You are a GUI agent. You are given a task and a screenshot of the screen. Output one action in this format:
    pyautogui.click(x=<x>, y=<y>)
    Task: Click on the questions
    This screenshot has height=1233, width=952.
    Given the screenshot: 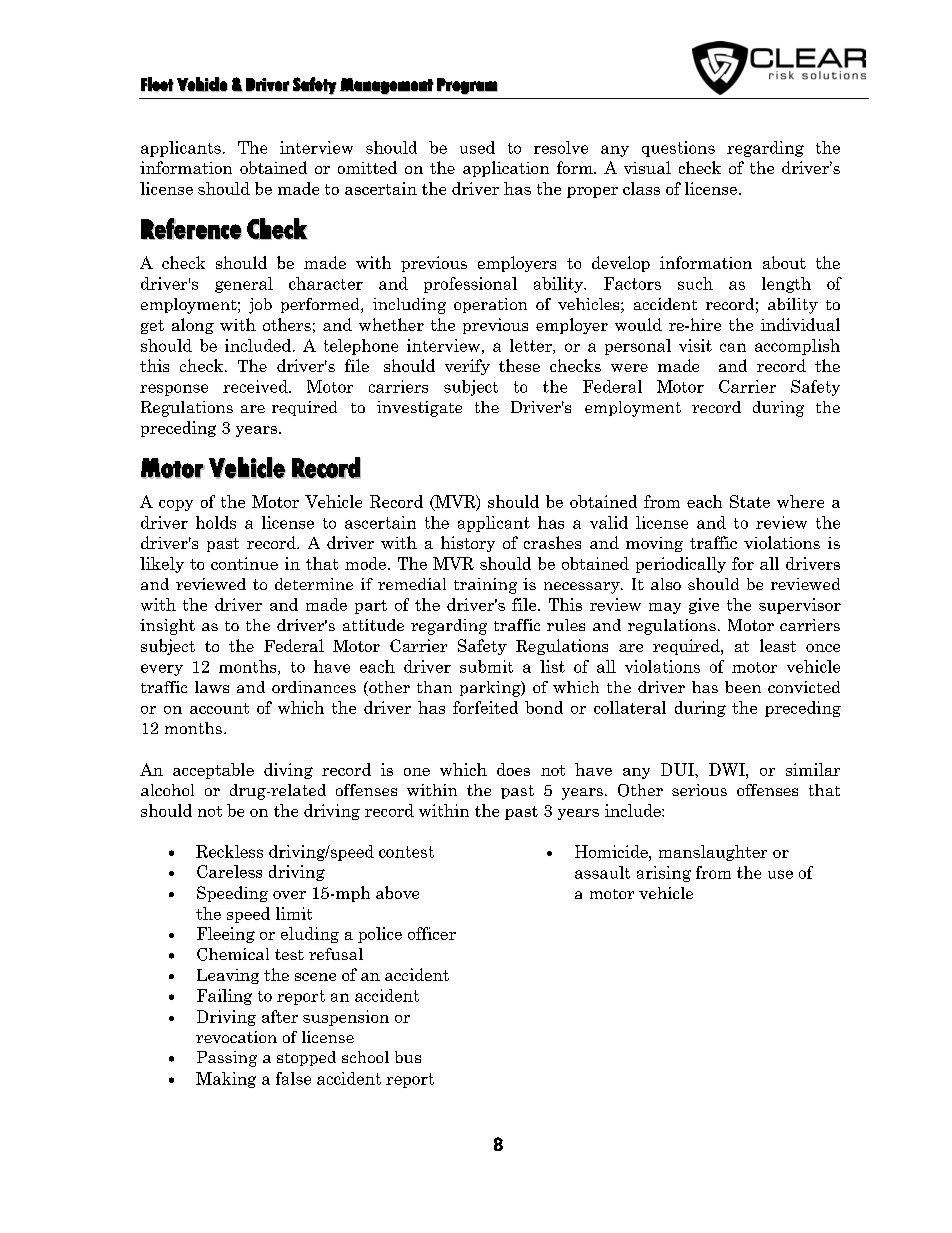 What is the action you would take?
    pyautogui.click(x=678, y=149)
